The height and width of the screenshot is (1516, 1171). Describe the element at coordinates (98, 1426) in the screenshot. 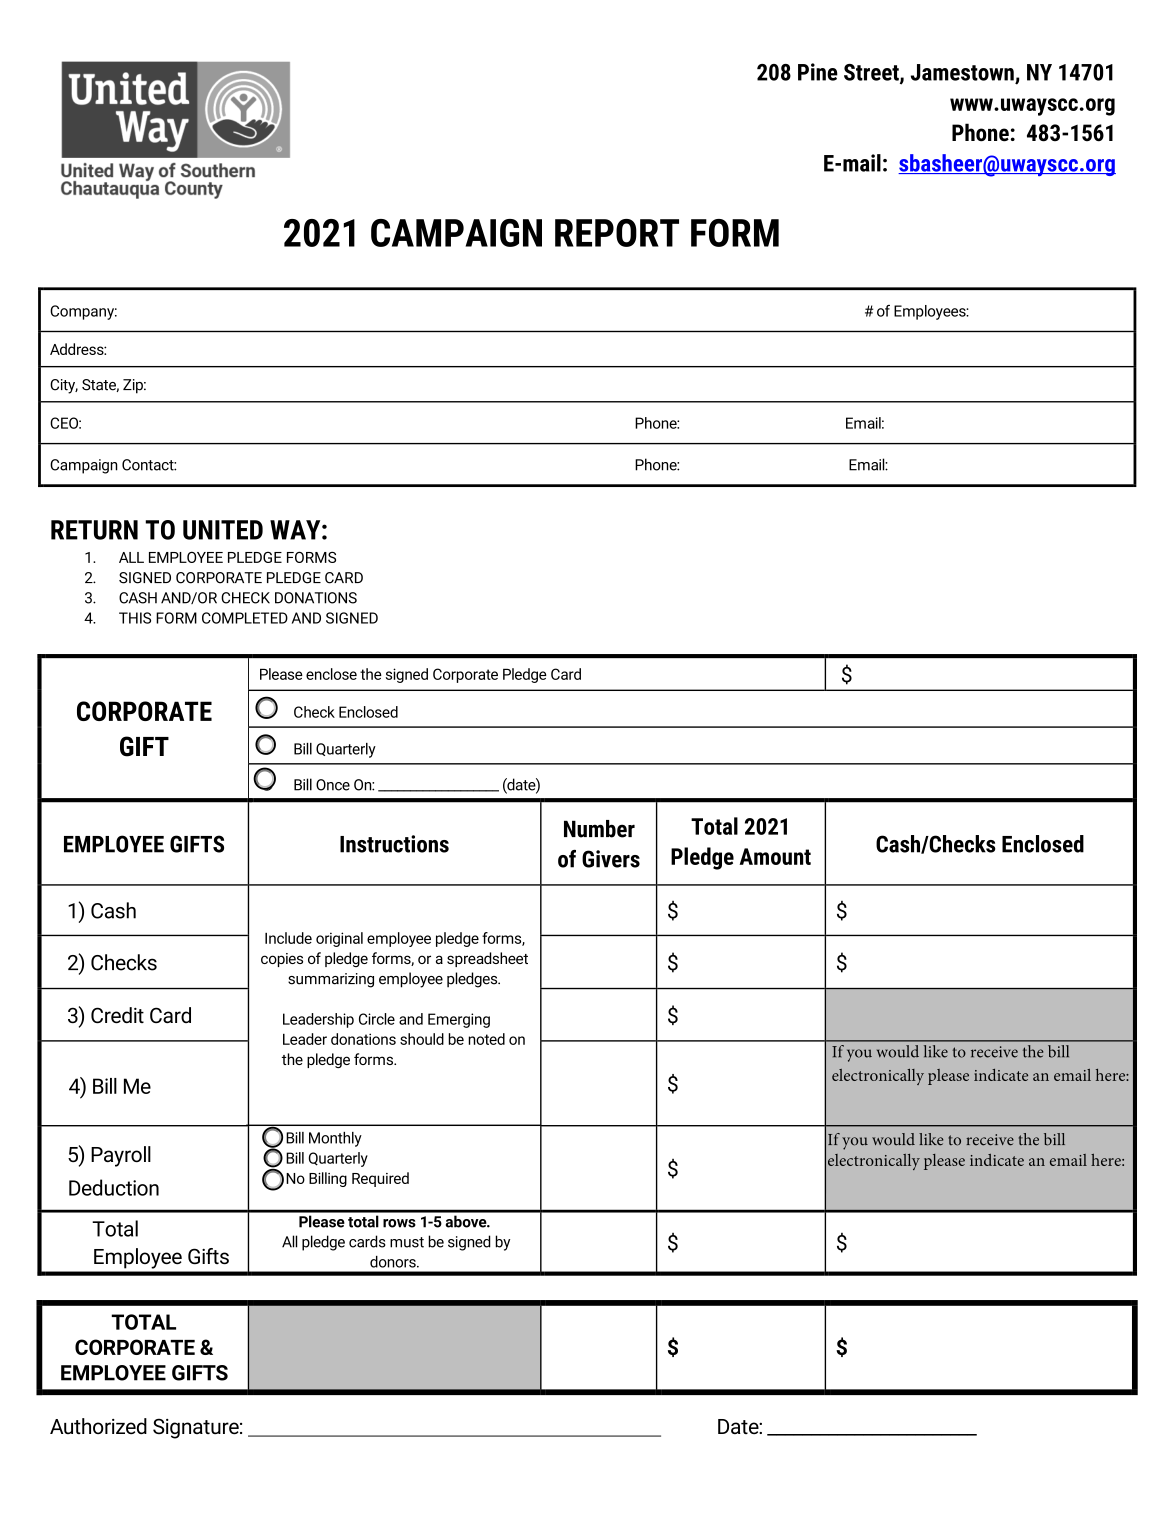

I see `Authorized` at that location.
